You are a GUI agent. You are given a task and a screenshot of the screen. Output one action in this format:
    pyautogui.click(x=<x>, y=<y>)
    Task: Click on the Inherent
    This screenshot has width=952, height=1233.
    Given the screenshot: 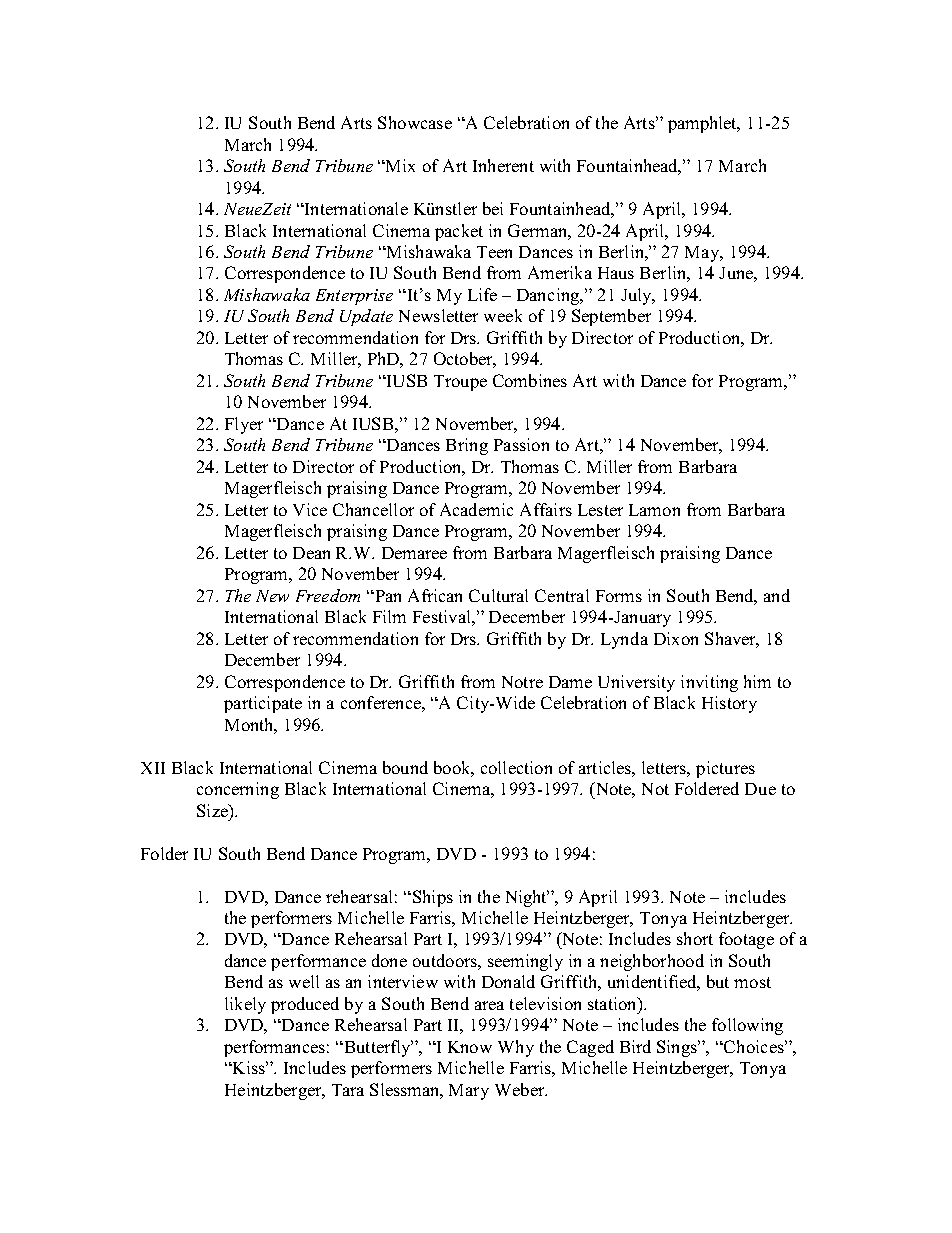 What is the action you would take?
    pyautogui.click(x=503, y=165)
